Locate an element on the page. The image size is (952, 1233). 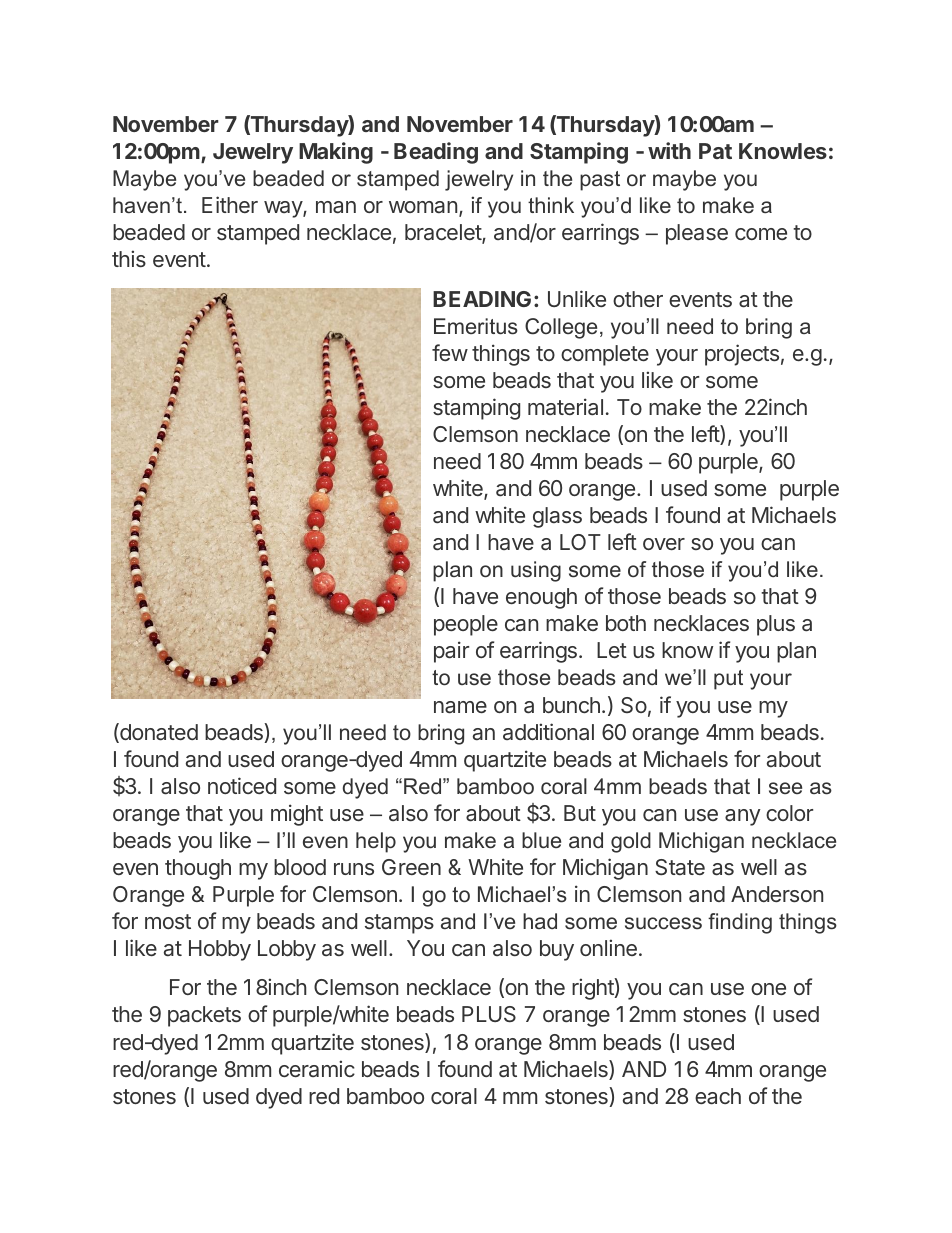
few is located at coordinates (450, 352).
